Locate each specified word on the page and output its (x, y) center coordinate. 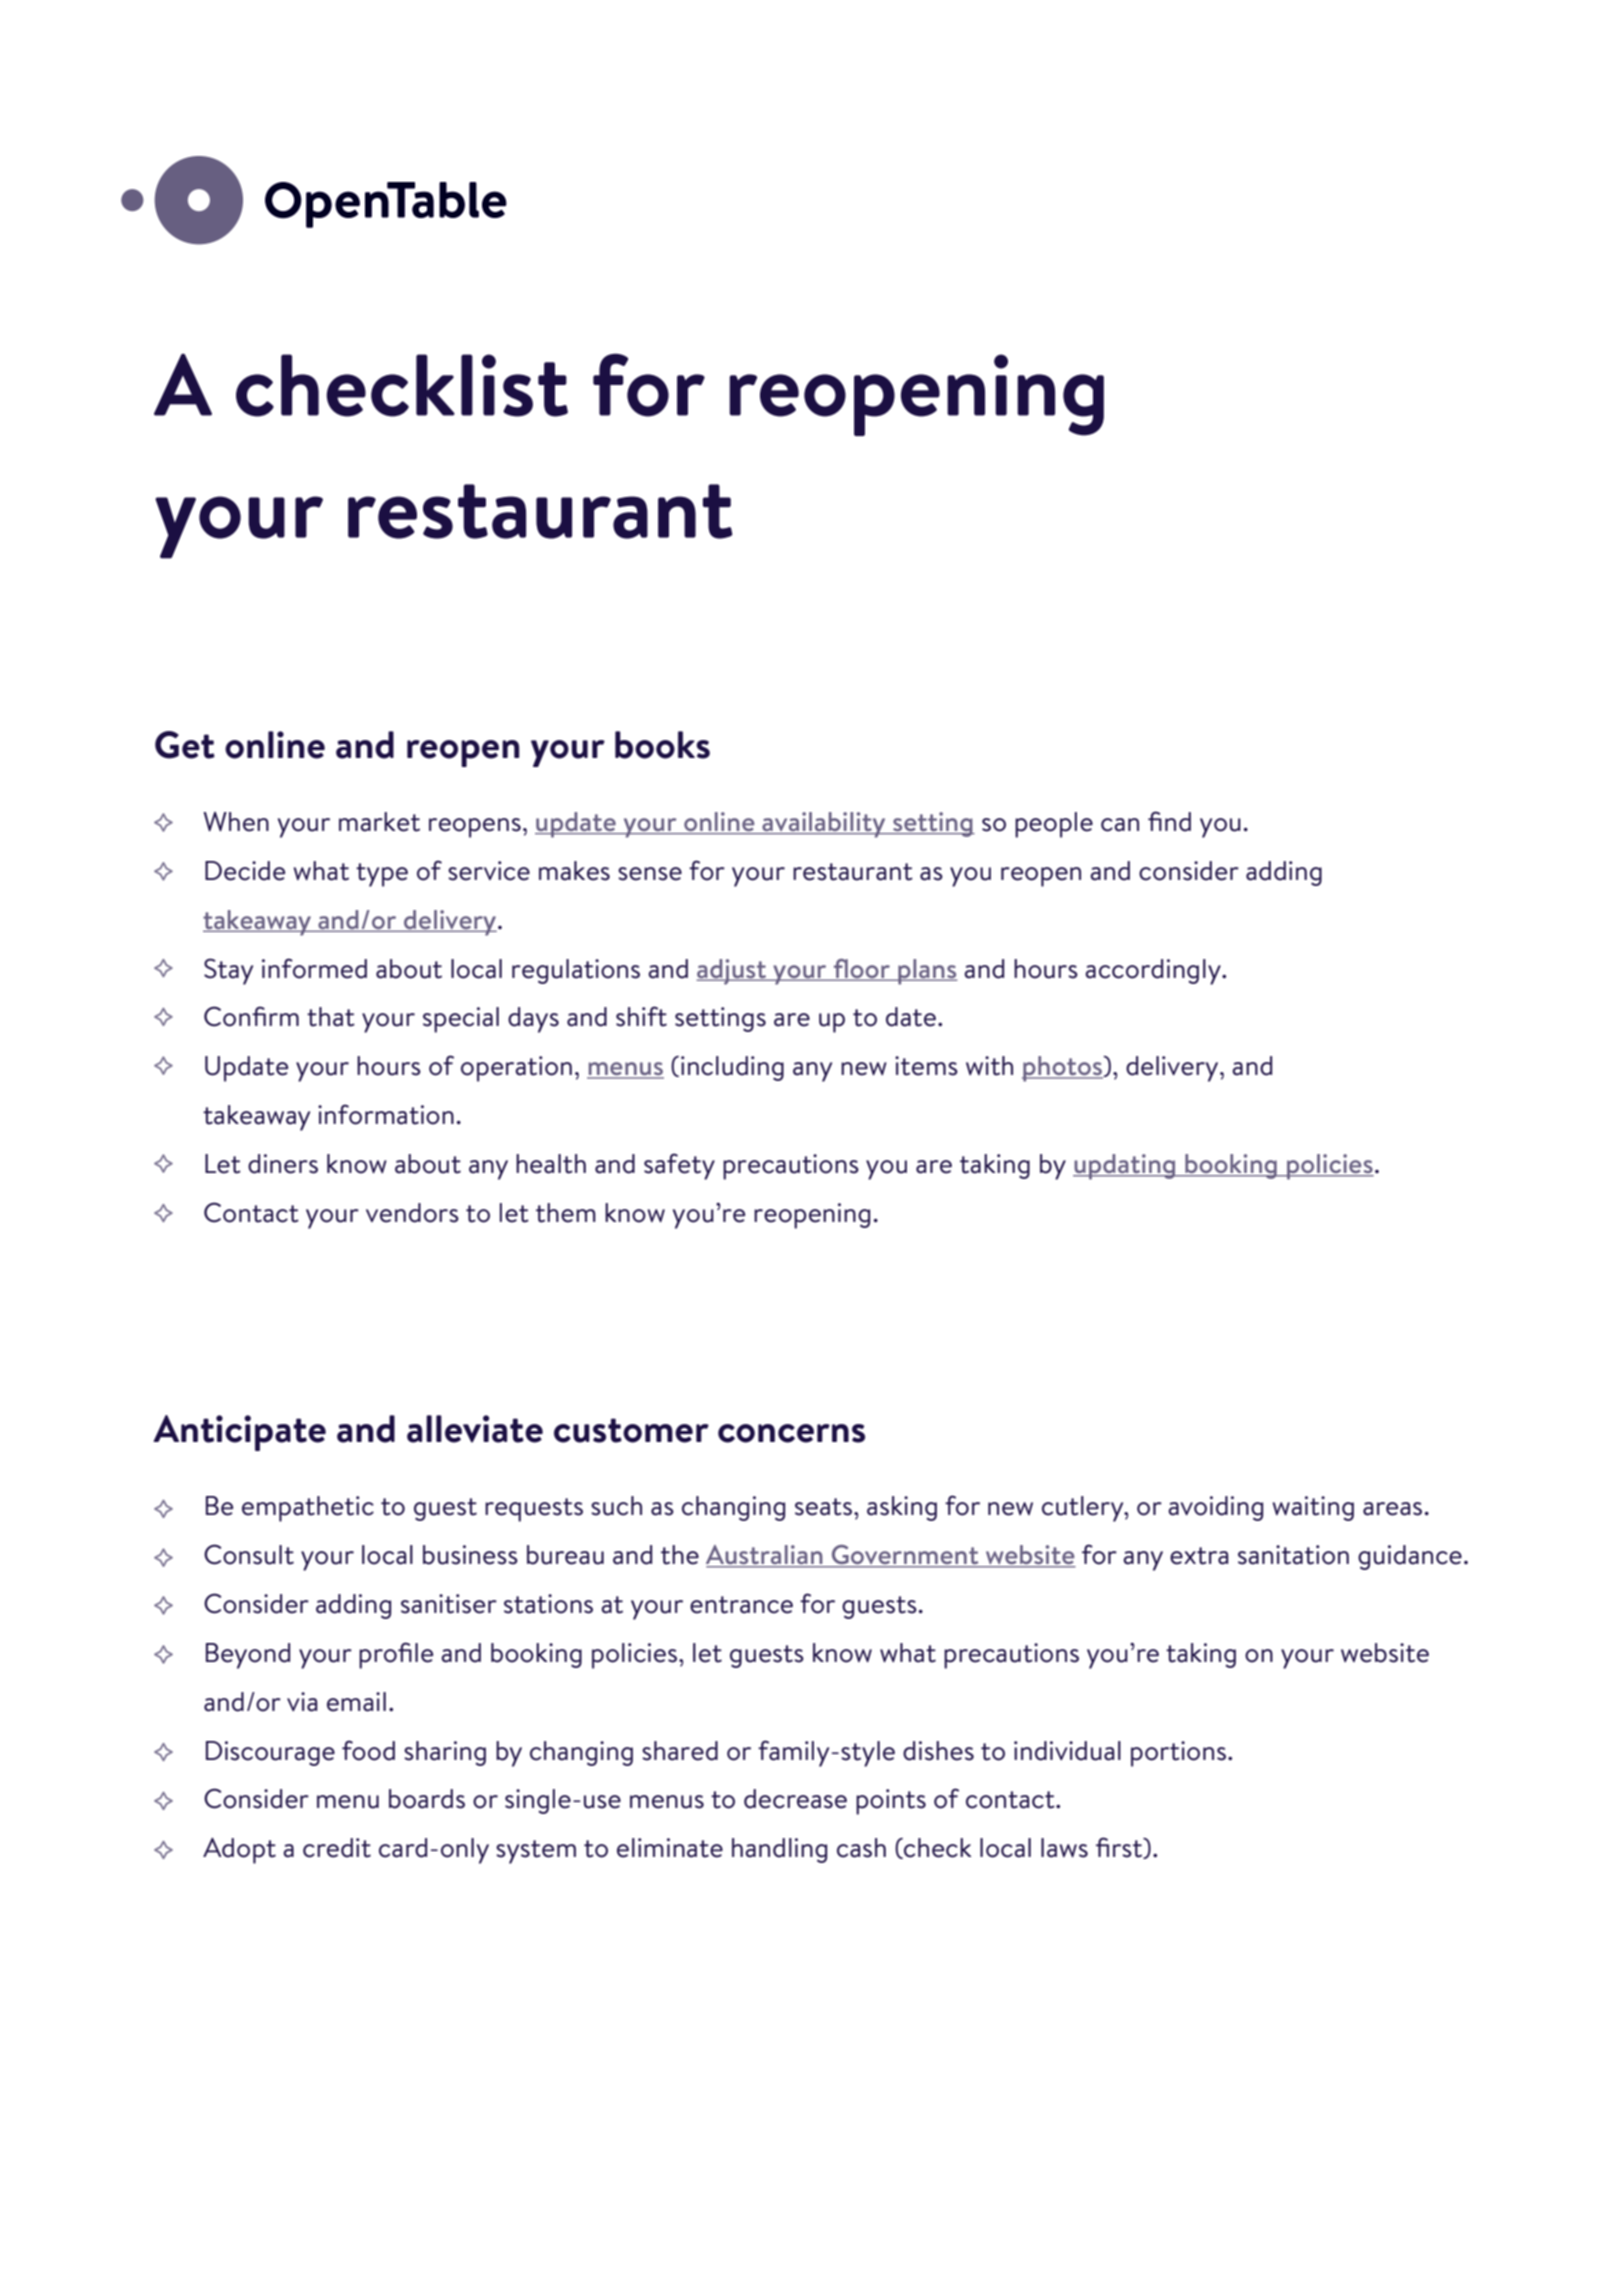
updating (1125, 1167)
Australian (765, 1556)
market (379, 822)
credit (337, 1848)
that (331, 1017)
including (732, 1068)
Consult (249, 1554)
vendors (412, 1213)
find (1169, 821)
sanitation (1293, 1555)
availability (824, 825)
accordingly (1154, 972)
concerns (791, 1433)
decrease (795, 1799)
